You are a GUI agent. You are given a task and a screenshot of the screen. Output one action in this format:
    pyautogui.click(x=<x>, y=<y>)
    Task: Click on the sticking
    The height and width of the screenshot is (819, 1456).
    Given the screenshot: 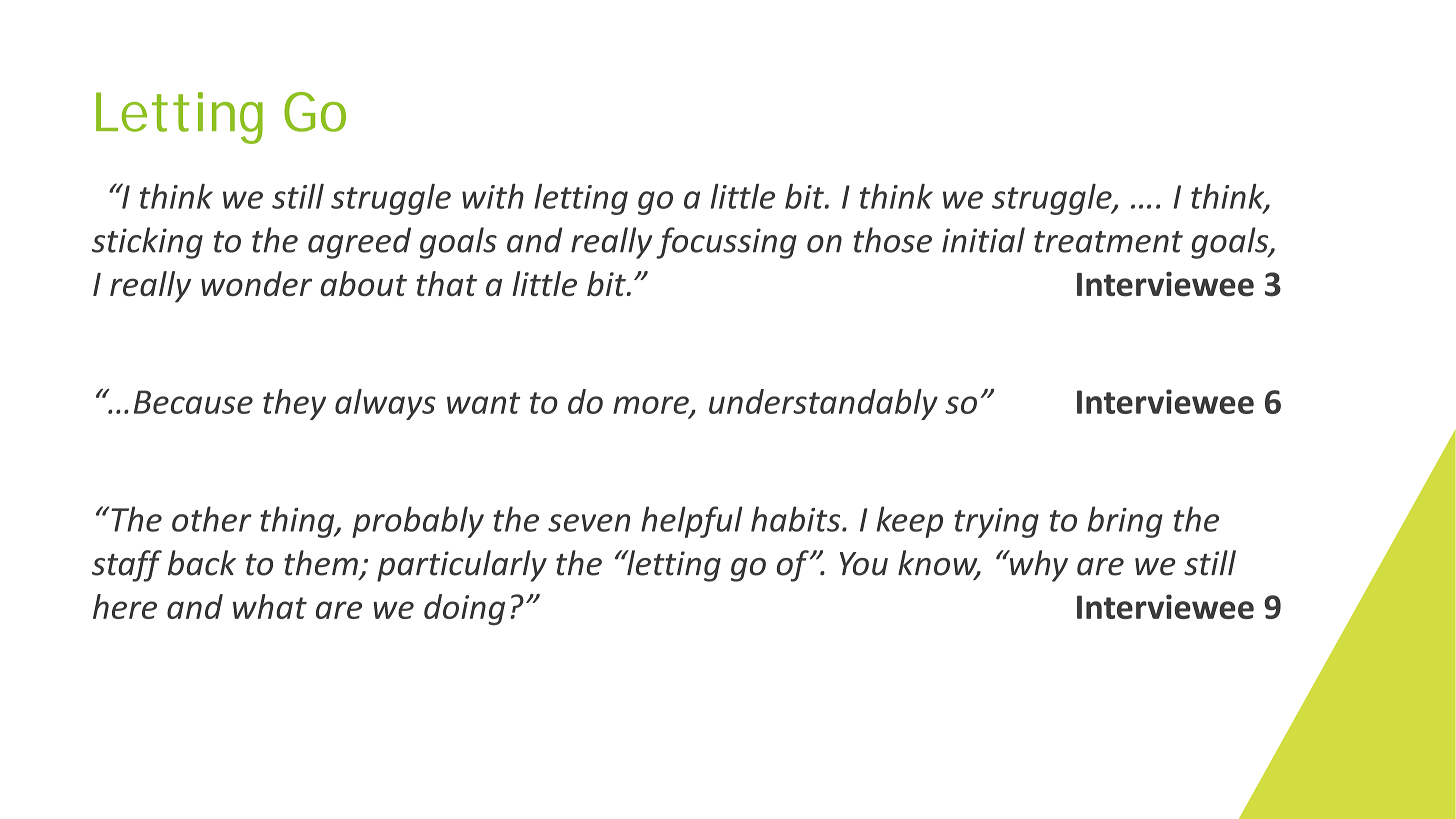 What is the action you would take?
    pyautogui.click(x=147, y=243)
